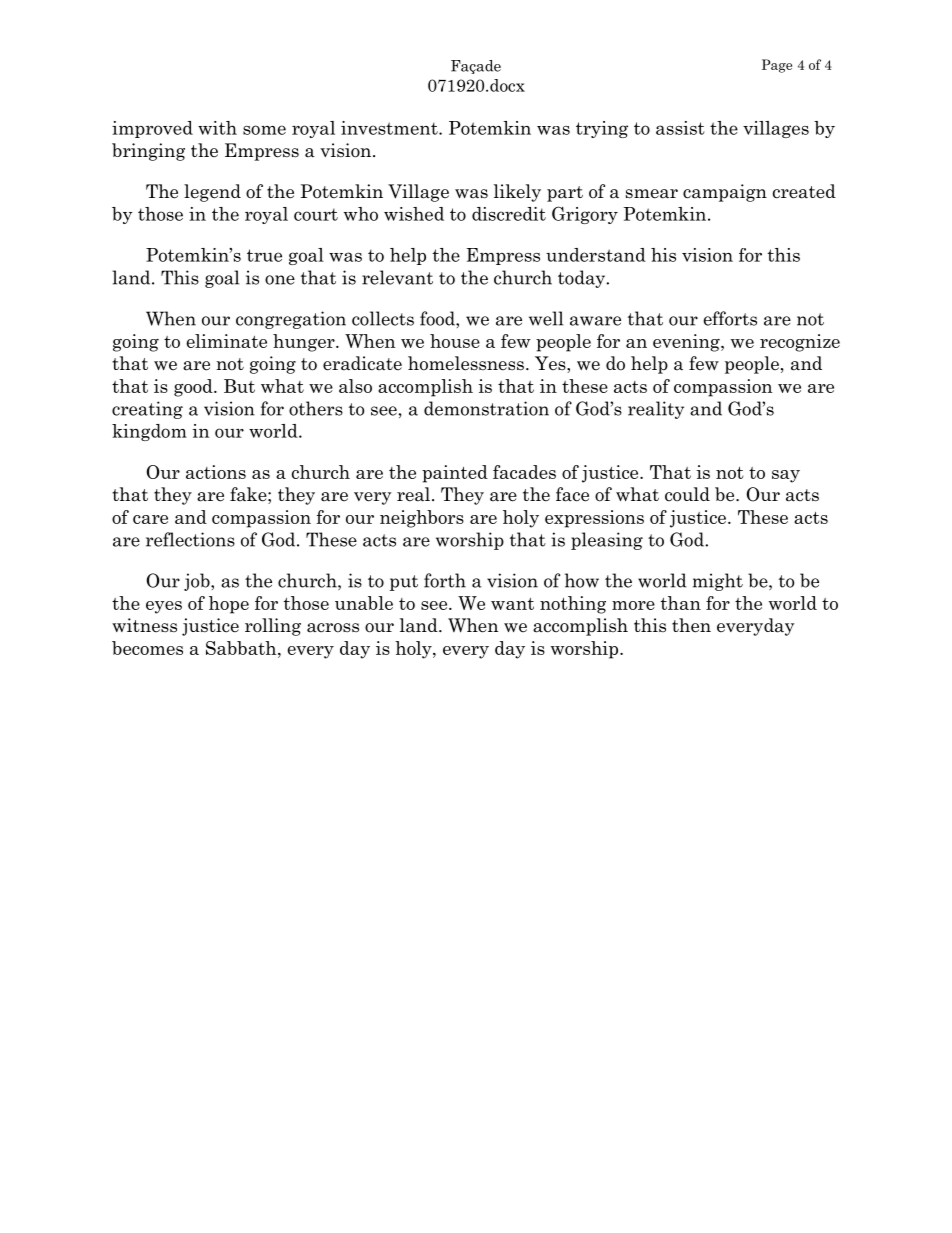 The image size is (952, 1233). What do you see at coordinates (217, 128) in the image?
I see `with` at bounding box center [217, 128].
